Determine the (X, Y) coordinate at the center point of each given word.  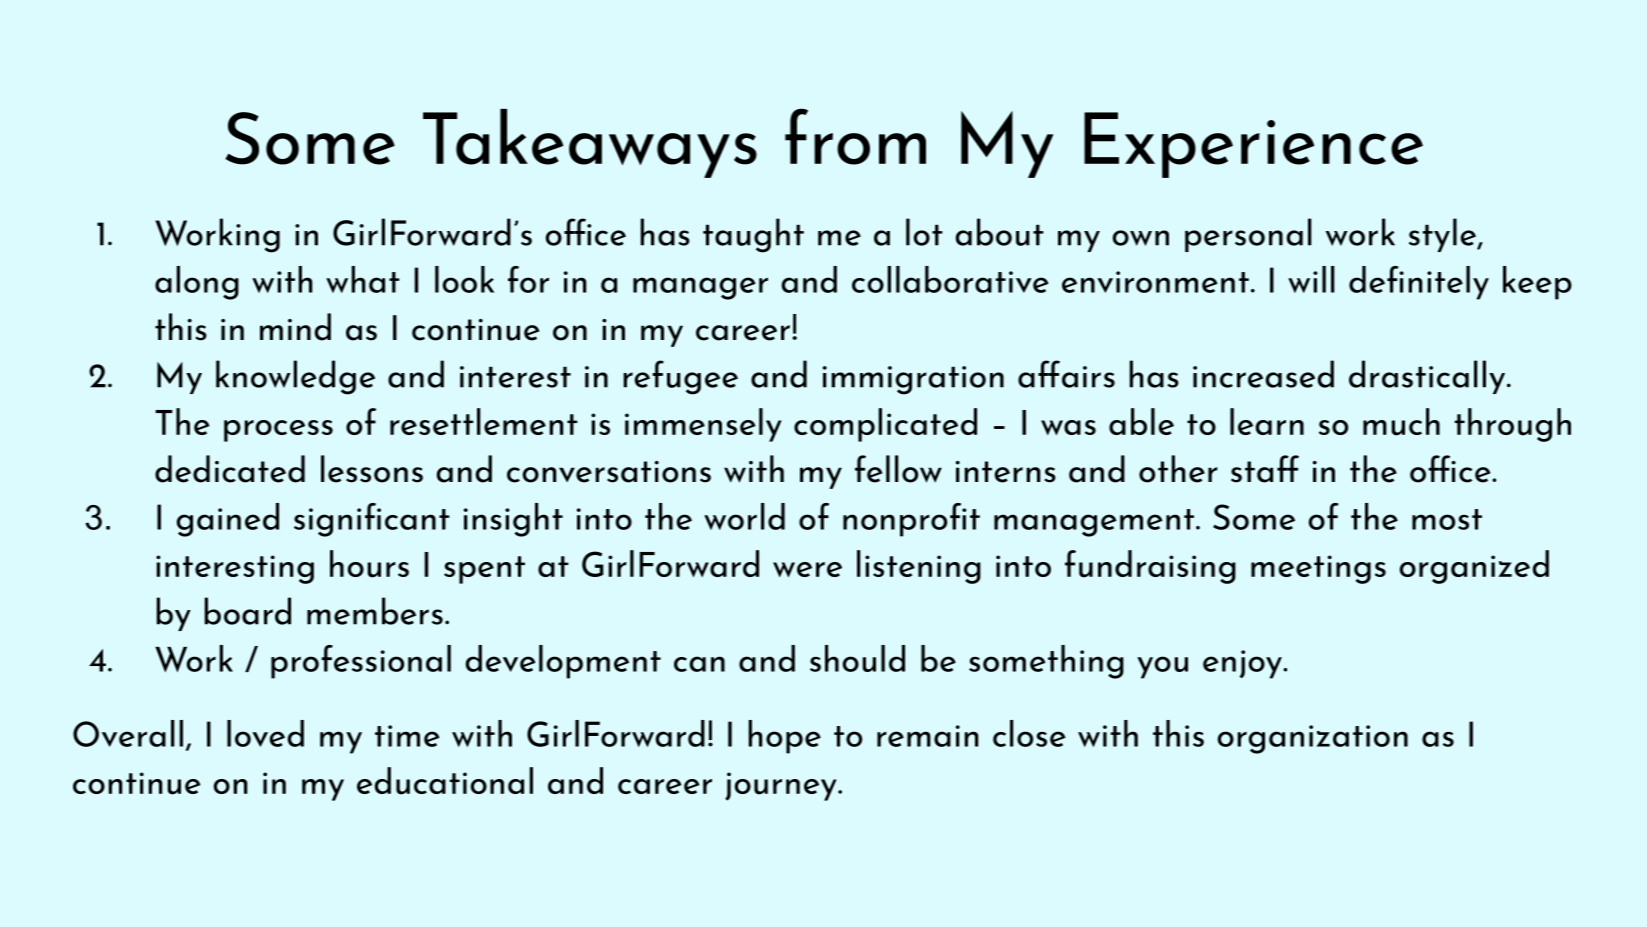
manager (700, 288)
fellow (898, 469)
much (1401, 422)
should (857, 658)
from (855, 136)
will (1311, 279)
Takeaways (590, 143)
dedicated (230, 469)
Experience (1253, 145)
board (247, 611)
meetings (1318, 569)
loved (265, 733)
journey (782, 786)
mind (295, 327)
